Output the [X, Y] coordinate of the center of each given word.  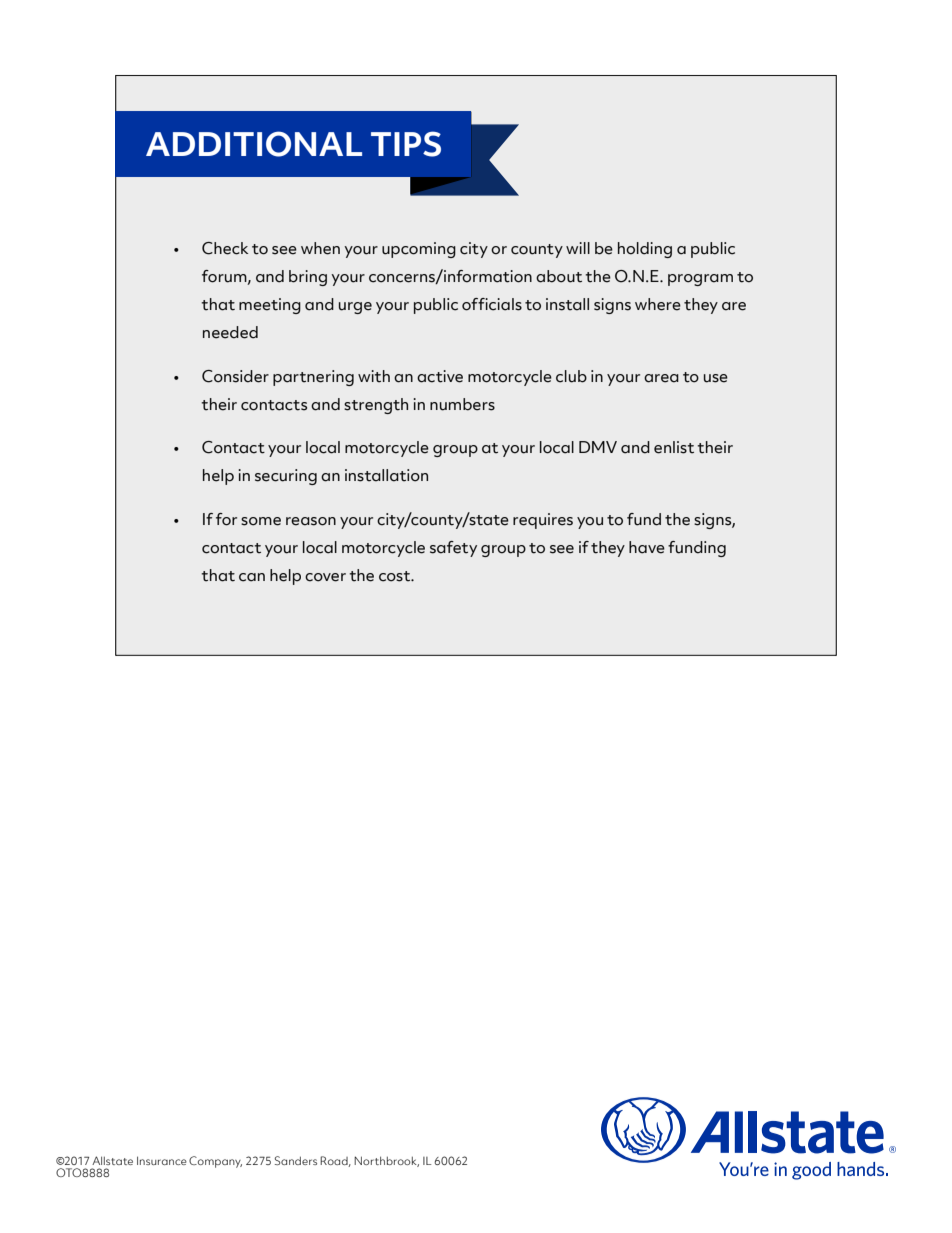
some [261, 521]
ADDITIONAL [254, 144]
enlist [674, 447]
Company [215, 1162]
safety [453, 549]
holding [645, 250]
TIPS [406, 144]
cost [396, 576]
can [252, 577]
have [647, 547]
